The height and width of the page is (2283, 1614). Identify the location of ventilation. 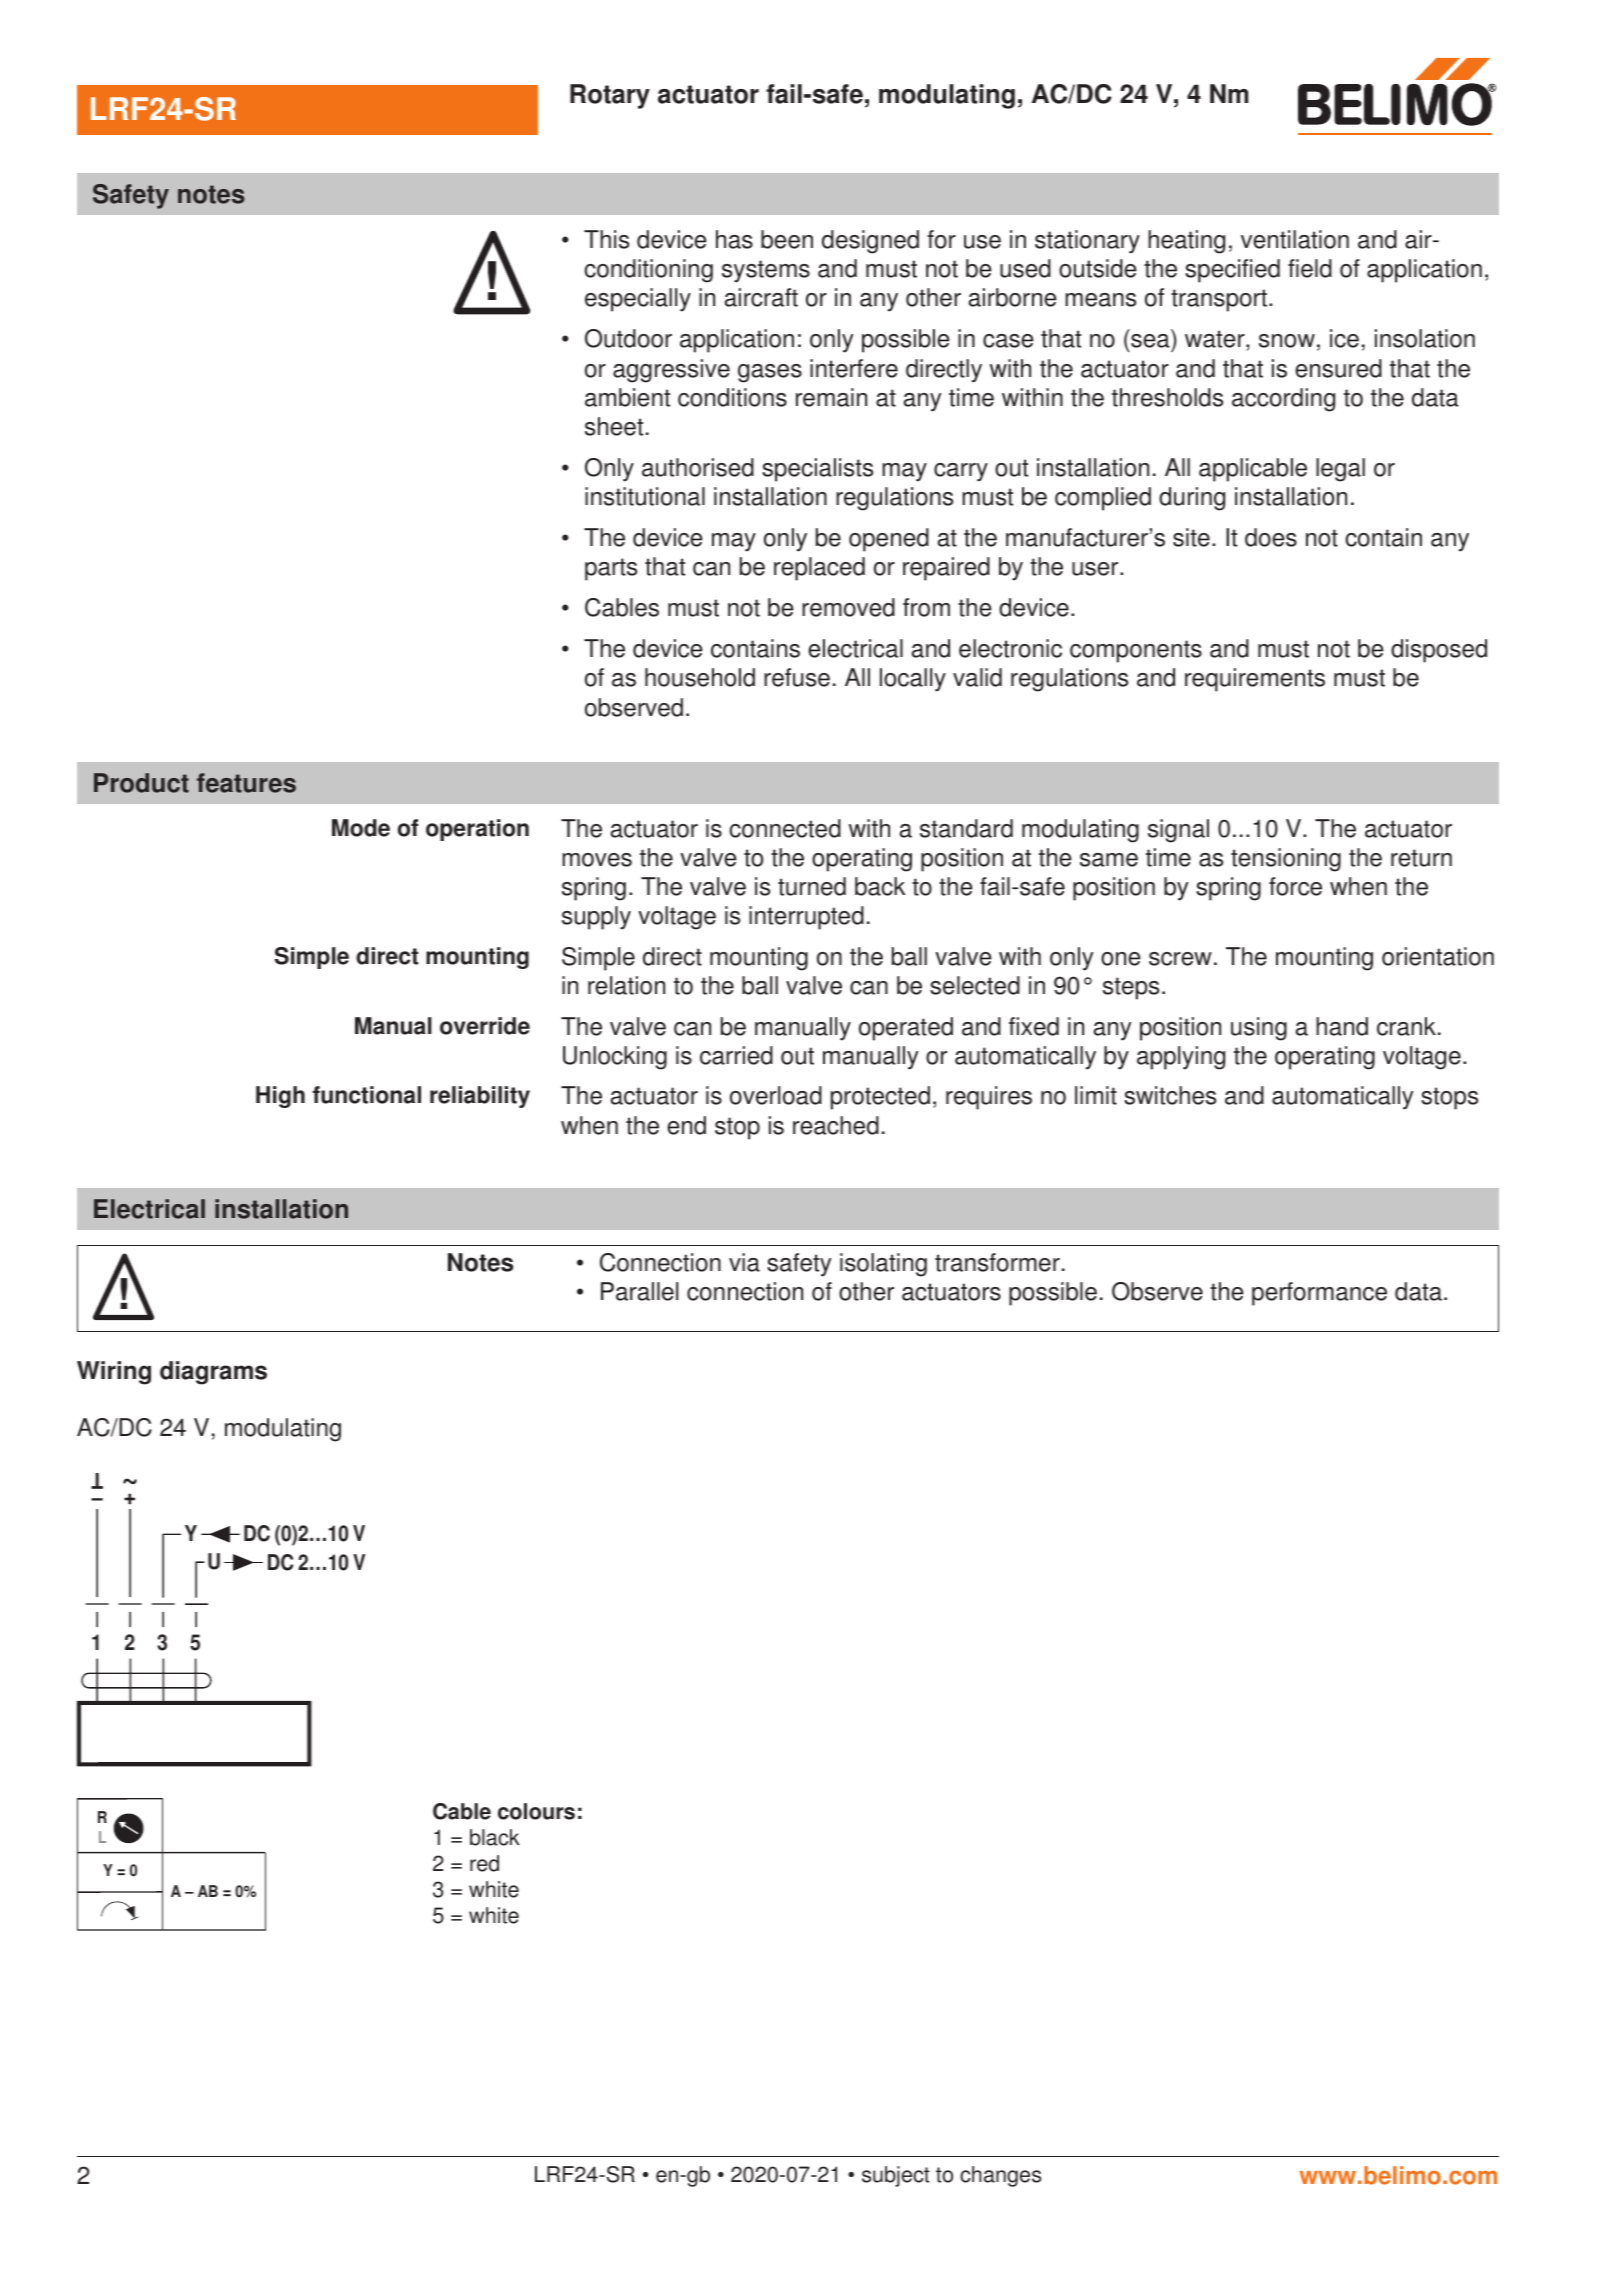
(1295, 239).
